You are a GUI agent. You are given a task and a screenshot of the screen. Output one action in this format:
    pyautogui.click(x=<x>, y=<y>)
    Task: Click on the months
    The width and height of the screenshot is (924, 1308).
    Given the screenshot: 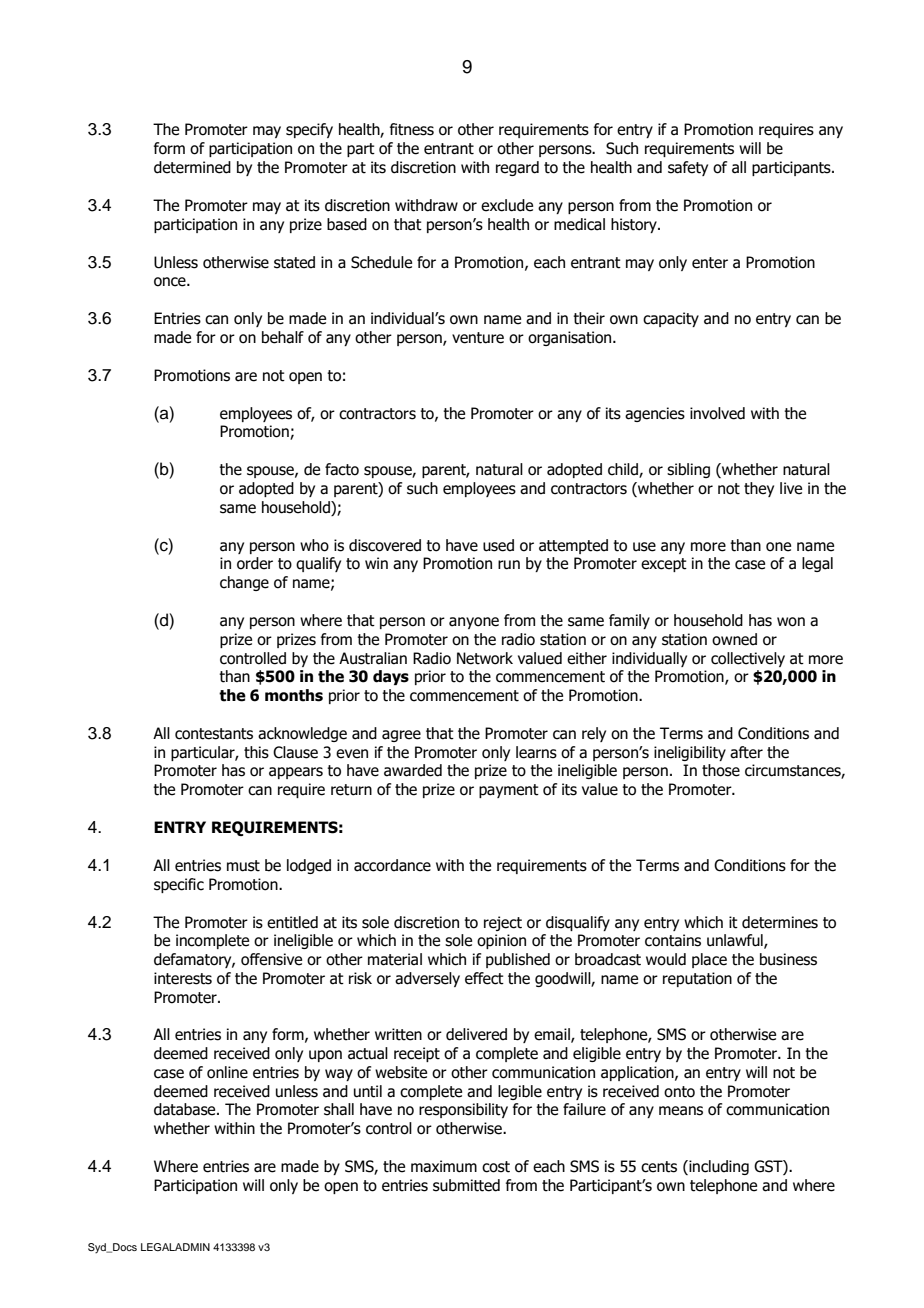 What is the action you would take?
    pyautogui.click(x=294, y=695)
